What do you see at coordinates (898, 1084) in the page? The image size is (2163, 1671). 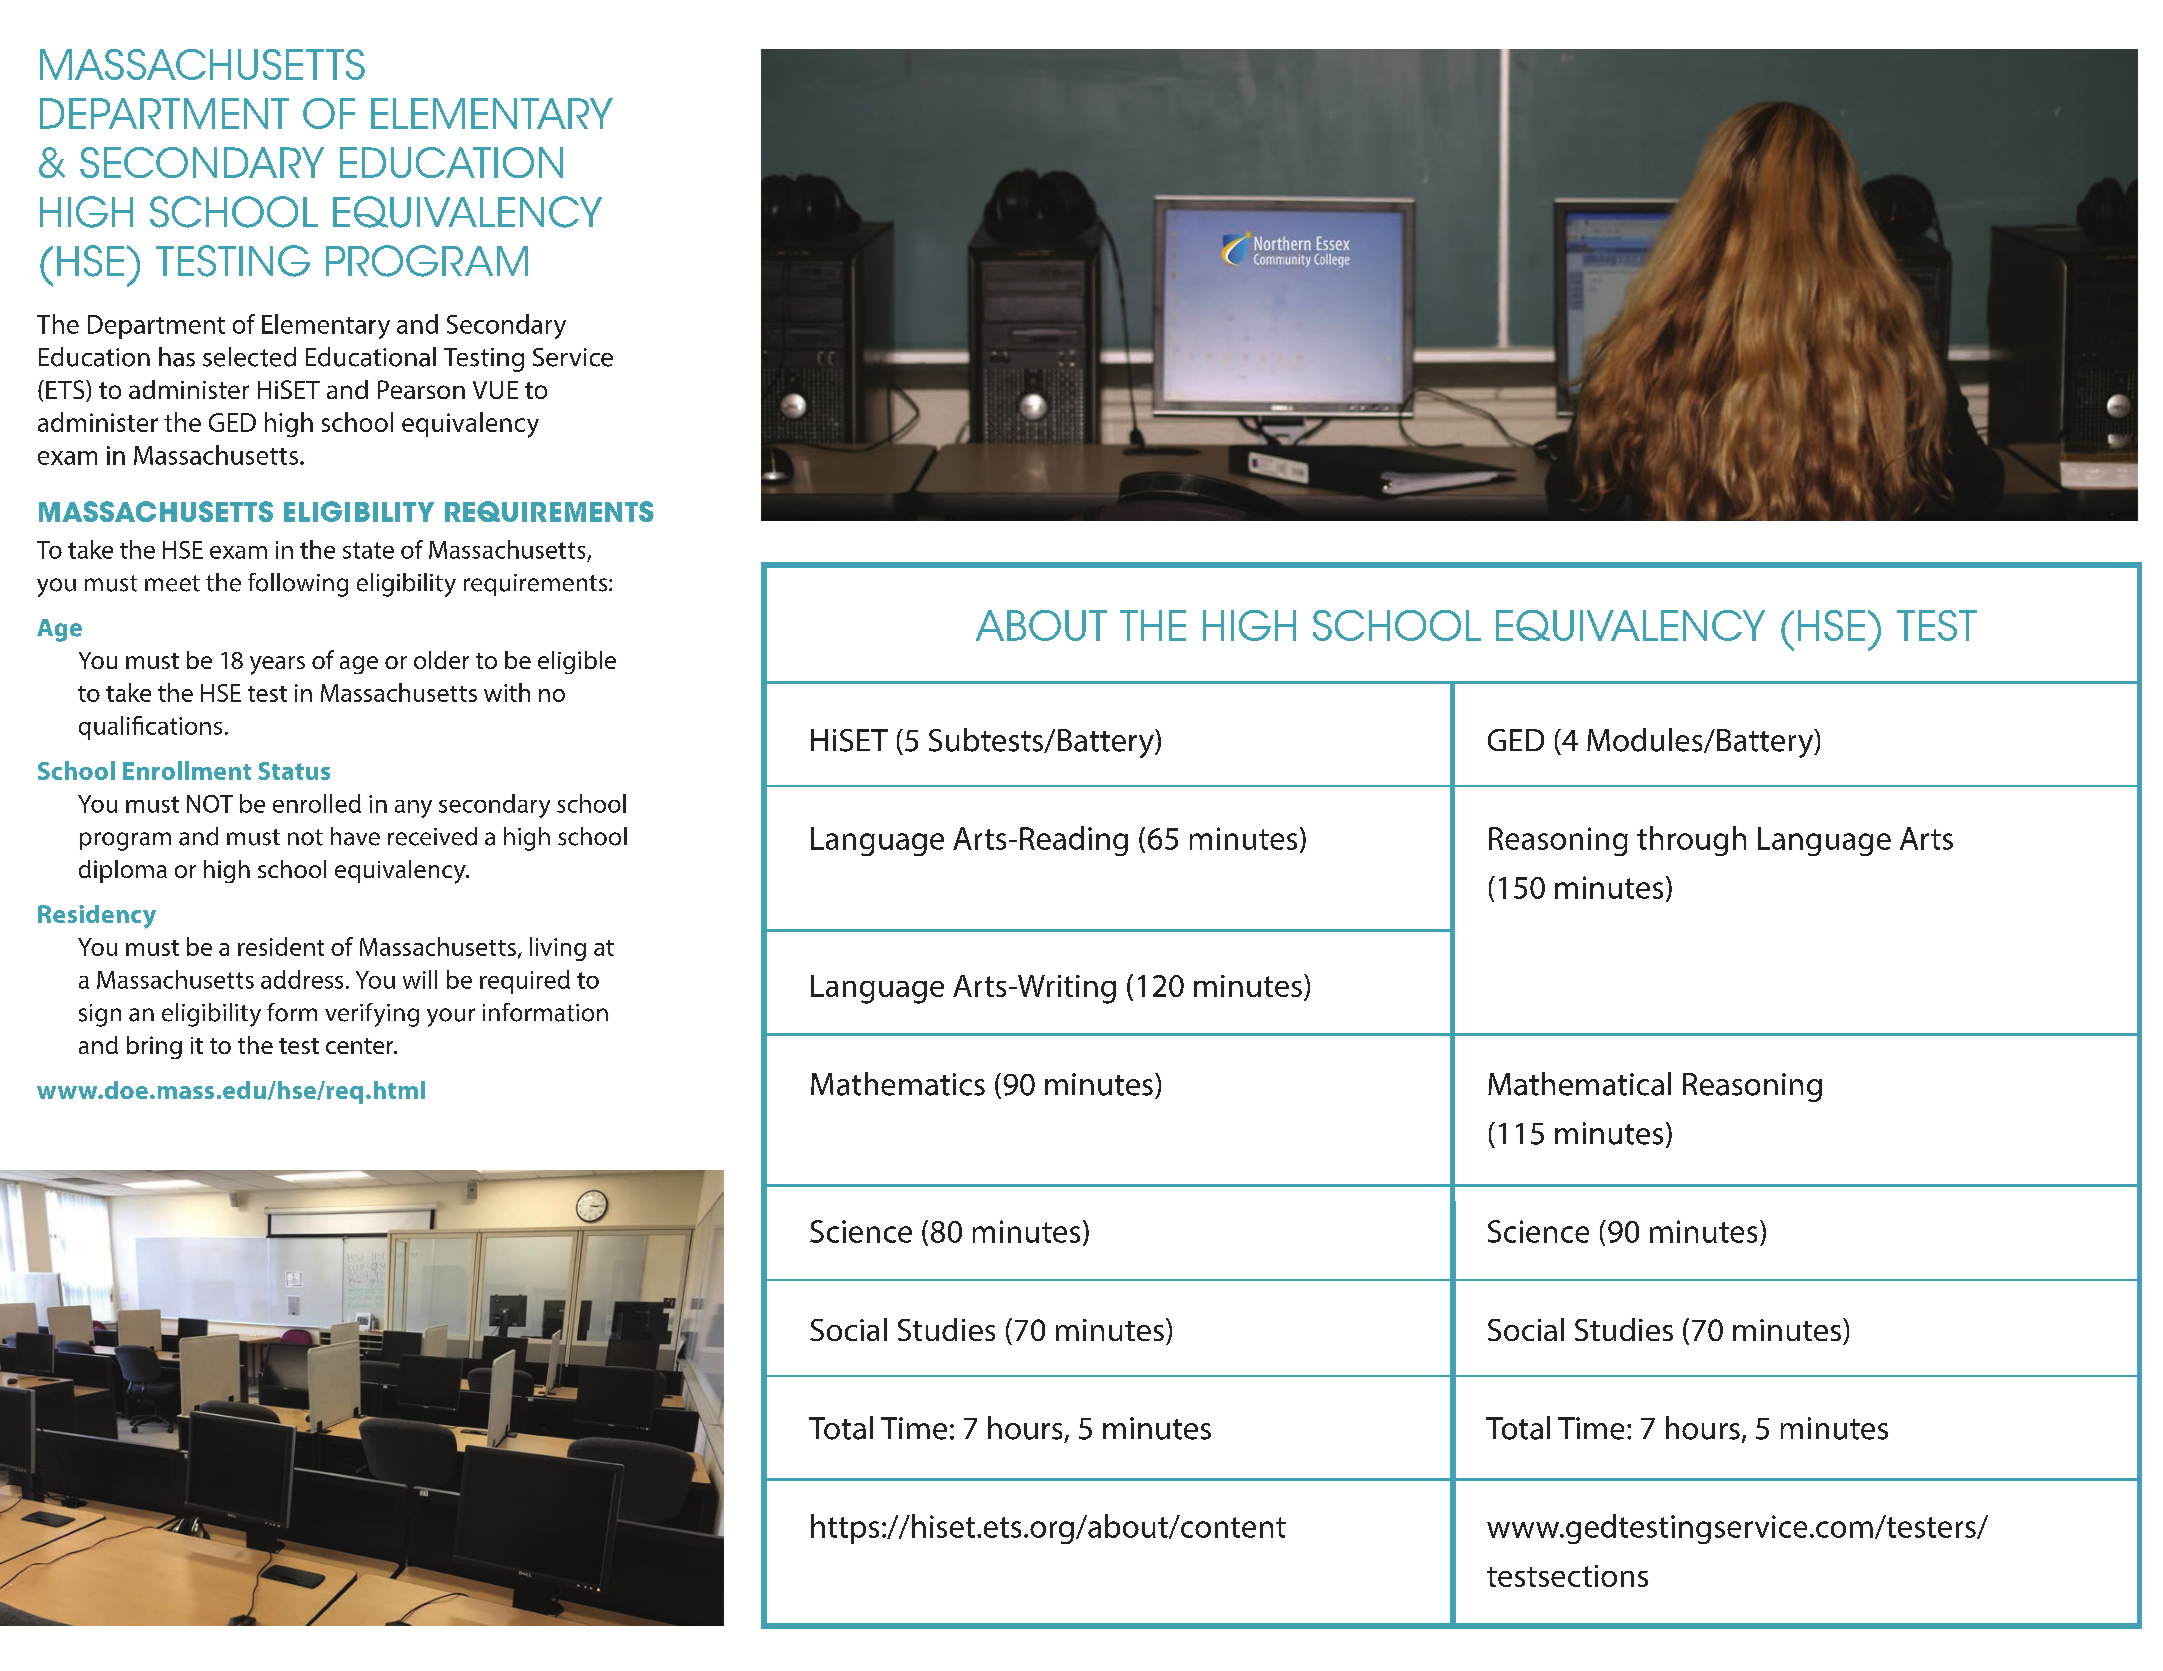 I see `Mathematics` at bounding box center [898, 1084].
